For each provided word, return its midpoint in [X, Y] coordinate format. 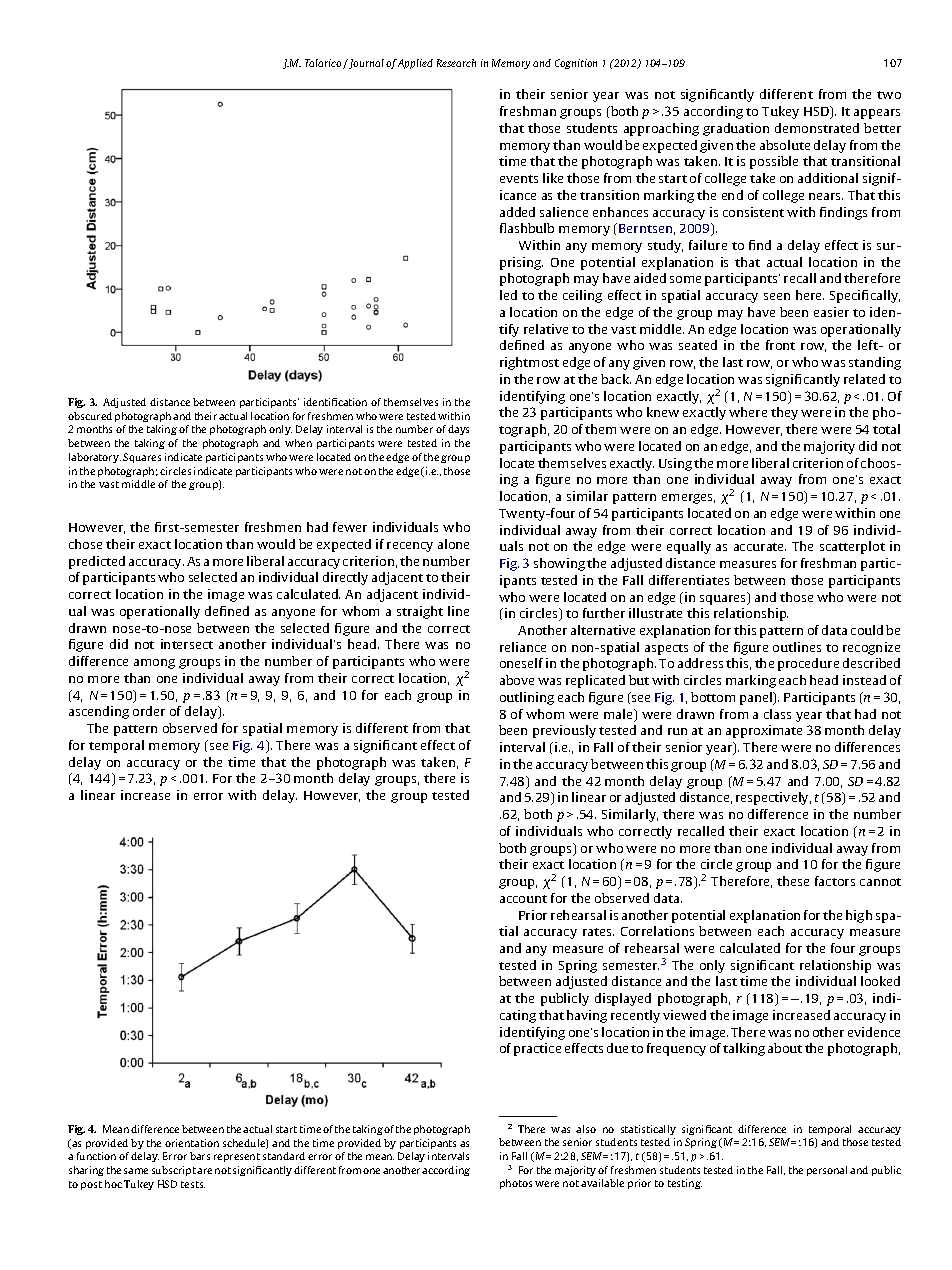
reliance [523, 647]
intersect [187, 644]
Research [456, 63]
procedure [808, 664]
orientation [192, 1143]
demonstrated [817, 128]
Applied [415, 64]
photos [516, 1184]
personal [827, 1171]
